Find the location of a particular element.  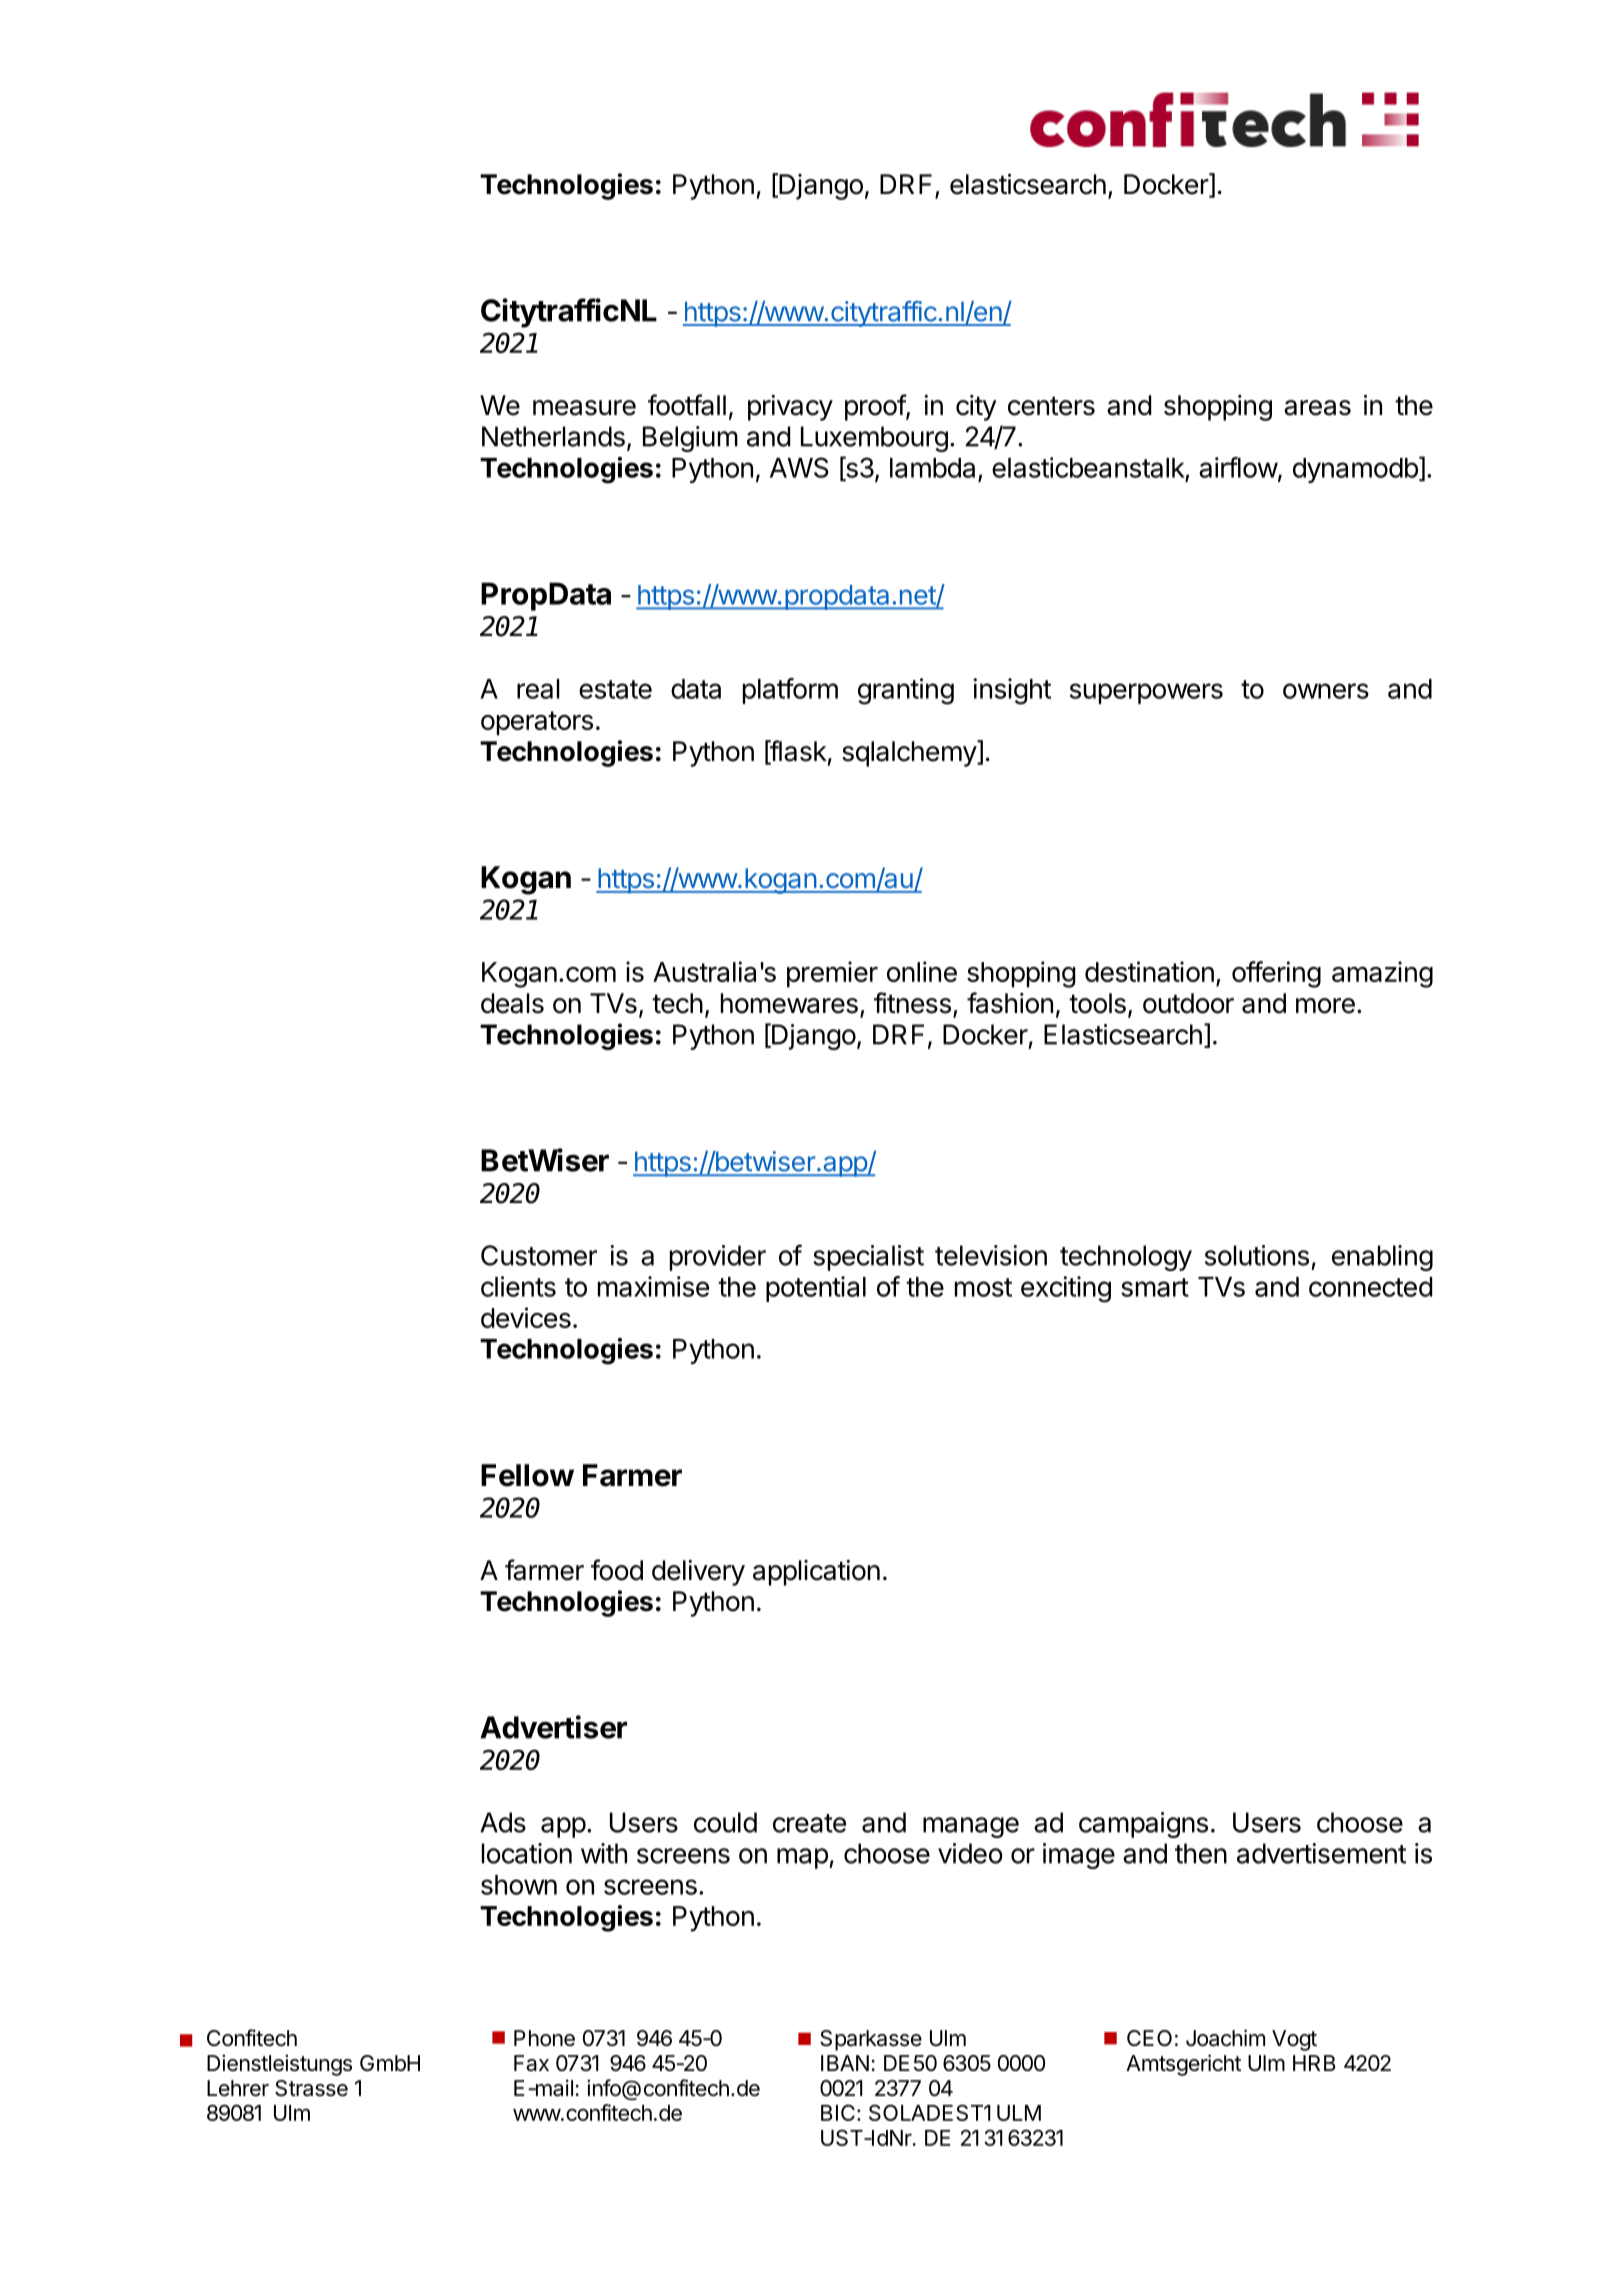

application is located at coordinates (816, 1573).
